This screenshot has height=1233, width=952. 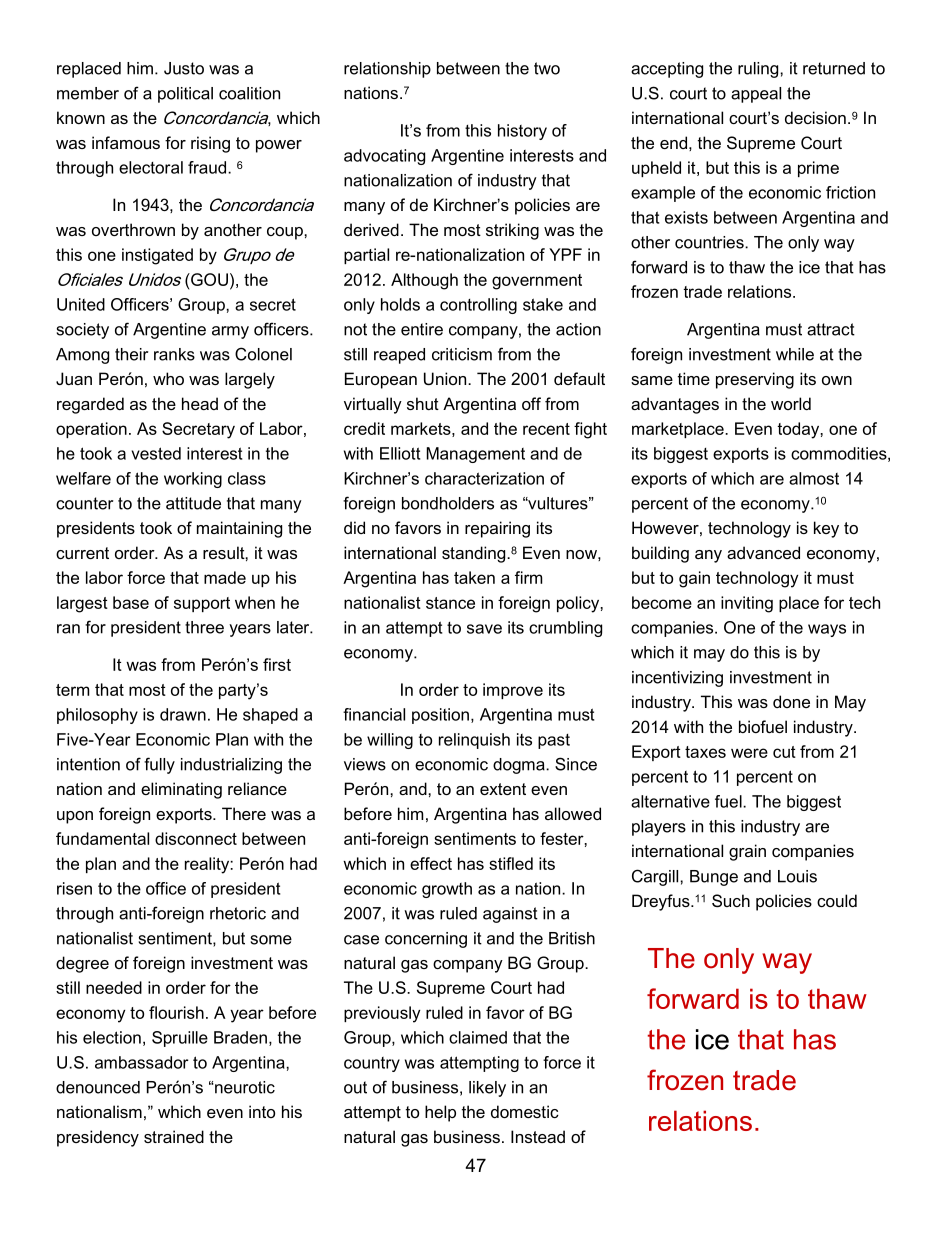 I want to click on inviting, so click(x=747, y=604).
